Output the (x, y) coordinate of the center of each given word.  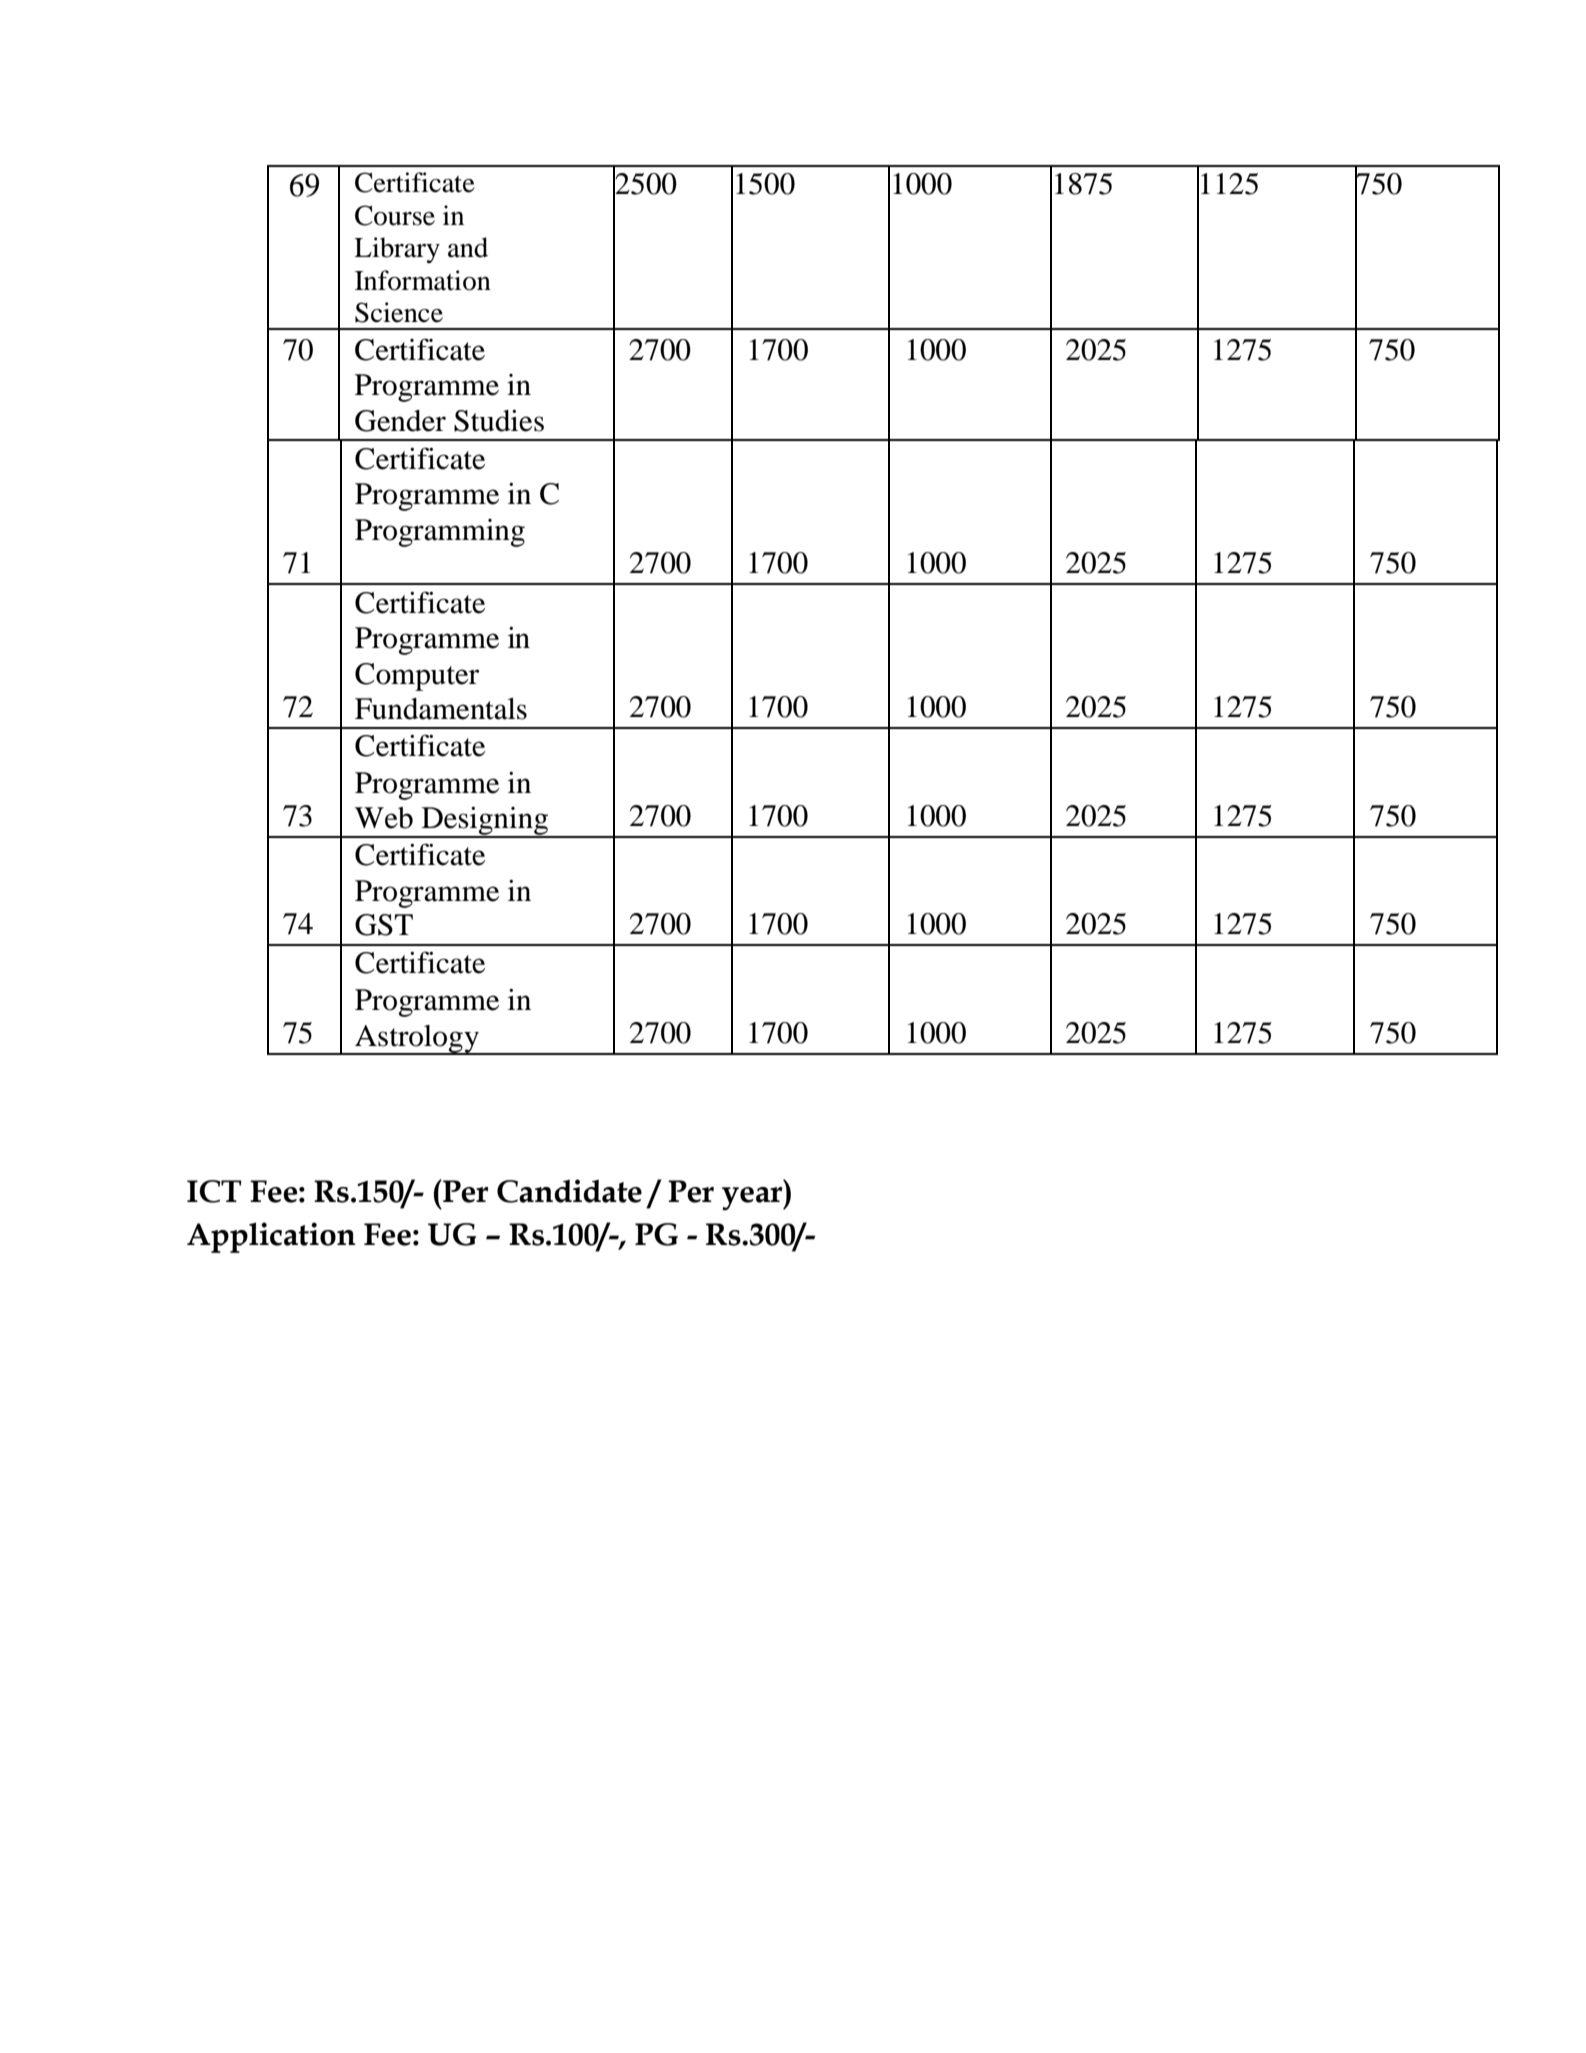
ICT (214, 1191)
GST (384, 925)
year (753, 1199)
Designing (485, 821)
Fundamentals (441, 709)
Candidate (569, 1191)
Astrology (417, 1040)
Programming (440, 533)
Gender (400, 421)
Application (271, 1237)
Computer (417, 677)
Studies (499, 420)
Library (397, 250)
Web (384, 818)
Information (423, 280)
